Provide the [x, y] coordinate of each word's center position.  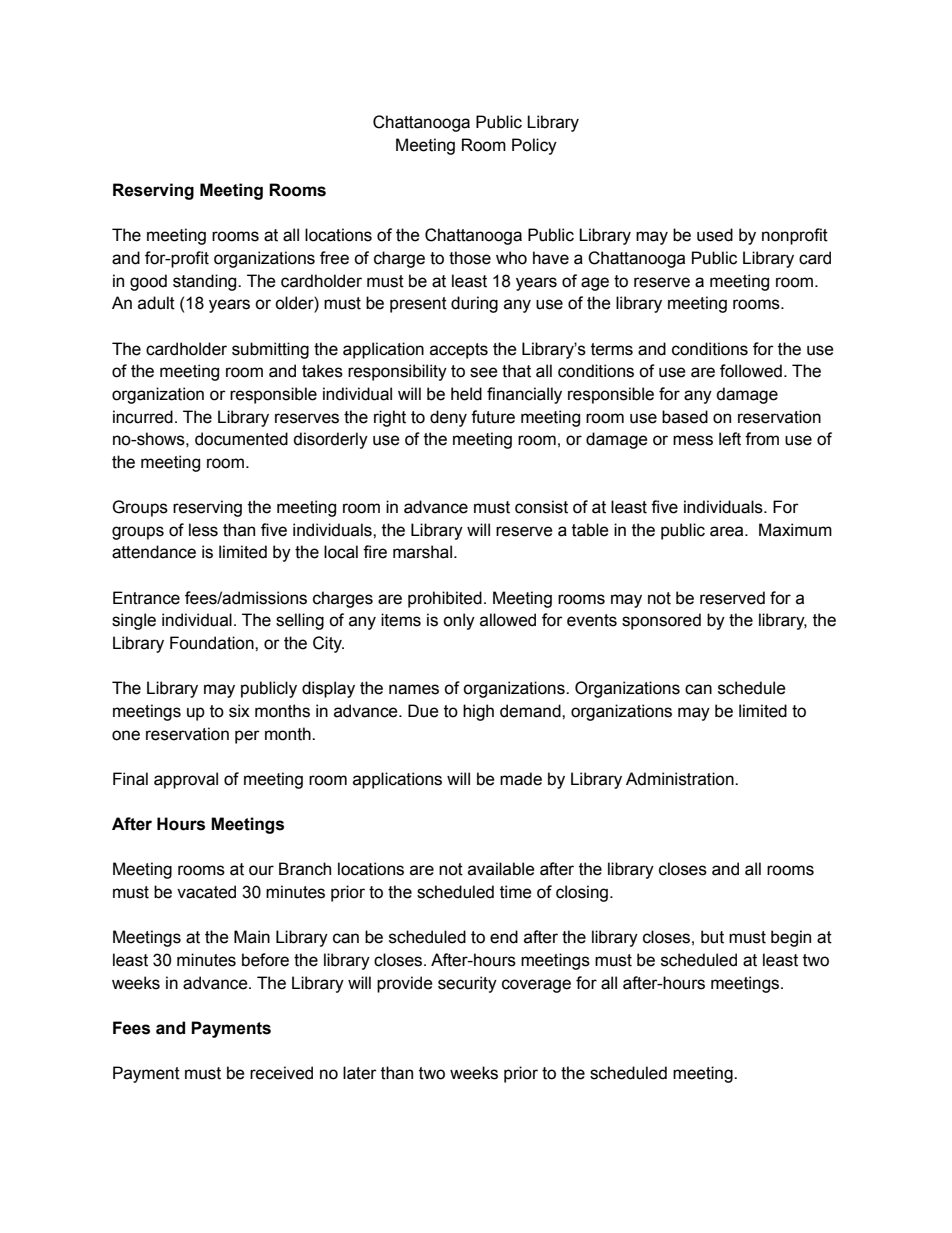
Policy [534, 146]
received [281, 1073]
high [478, 712]
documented [241, 439]
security [467, 984]
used [715, 235]
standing [206, 282]
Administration [681, 779]
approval [186, 780]
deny [448, 418]
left [730, 439]
